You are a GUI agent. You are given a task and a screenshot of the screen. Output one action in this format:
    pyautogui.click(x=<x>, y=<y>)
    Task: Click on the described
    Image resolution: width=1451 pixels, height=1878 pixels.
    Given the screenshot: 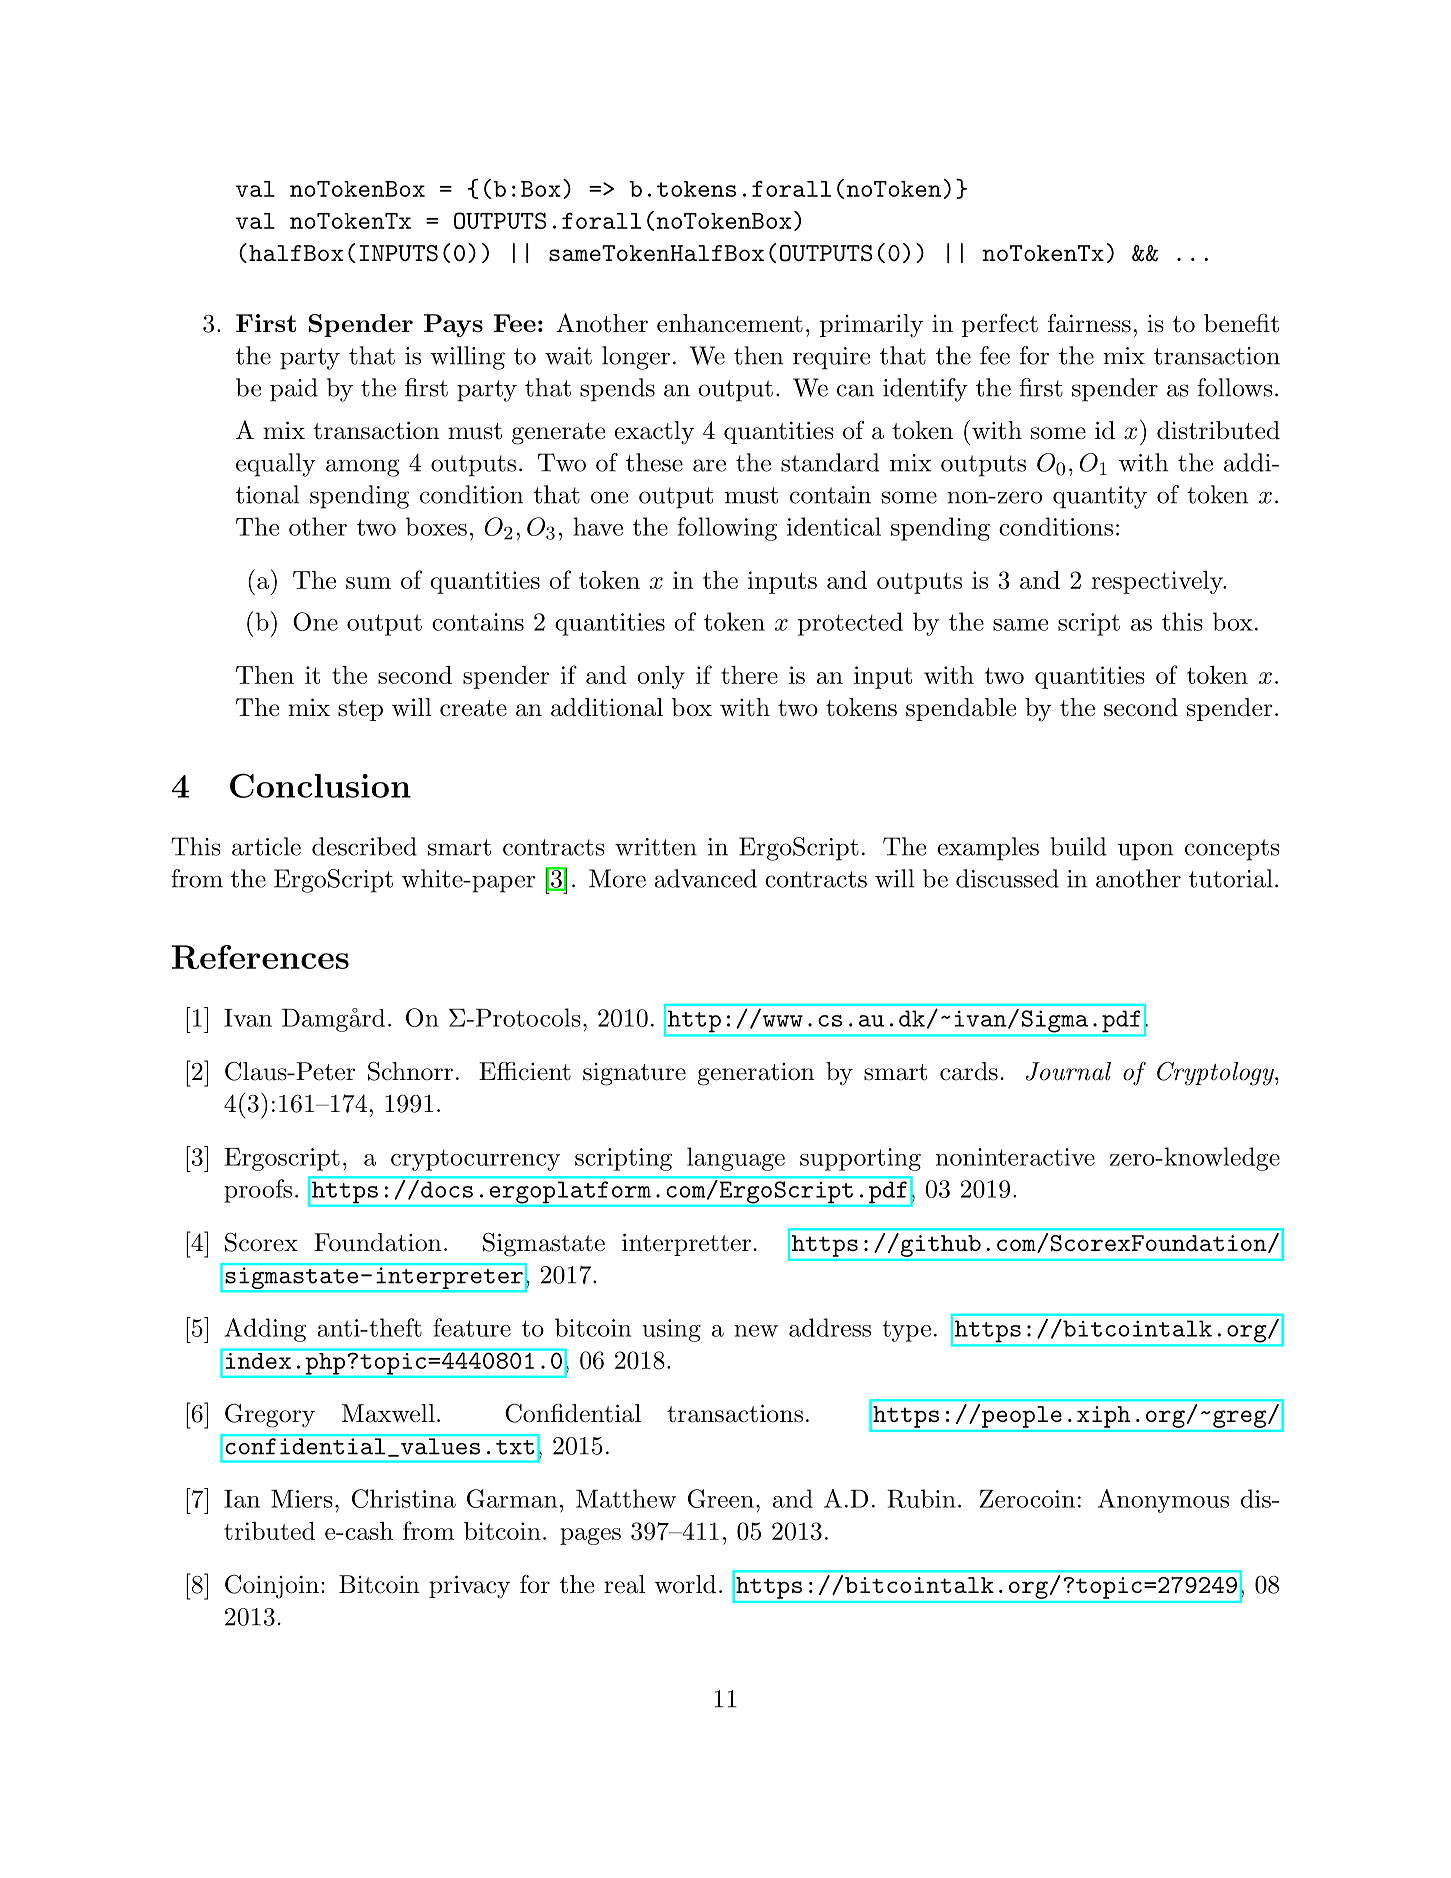 What is the action you would take?
    pyautogui.click(x=364, y=846)
